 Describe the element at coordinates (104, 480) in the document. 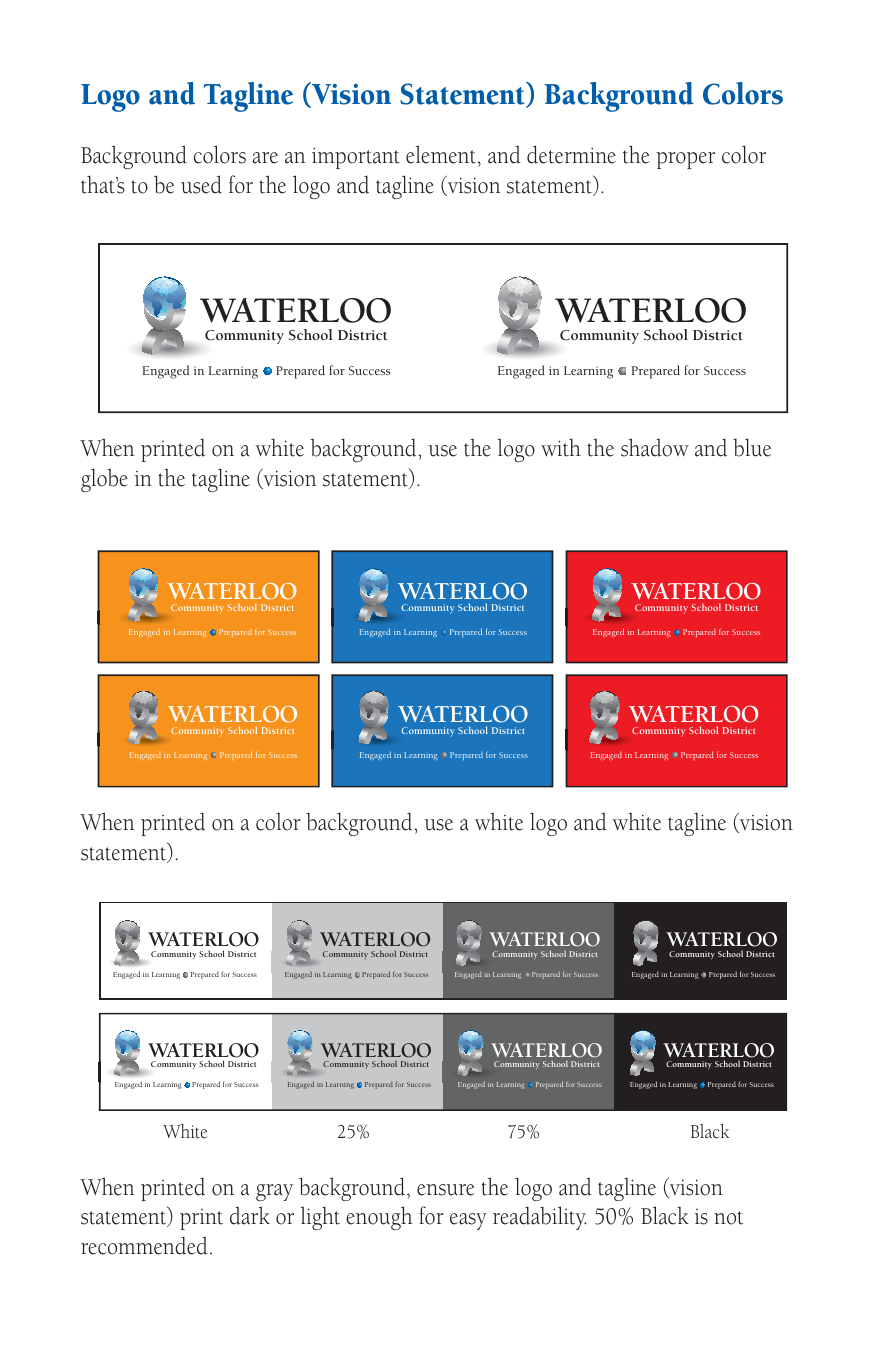

I see `globe` at that location.
